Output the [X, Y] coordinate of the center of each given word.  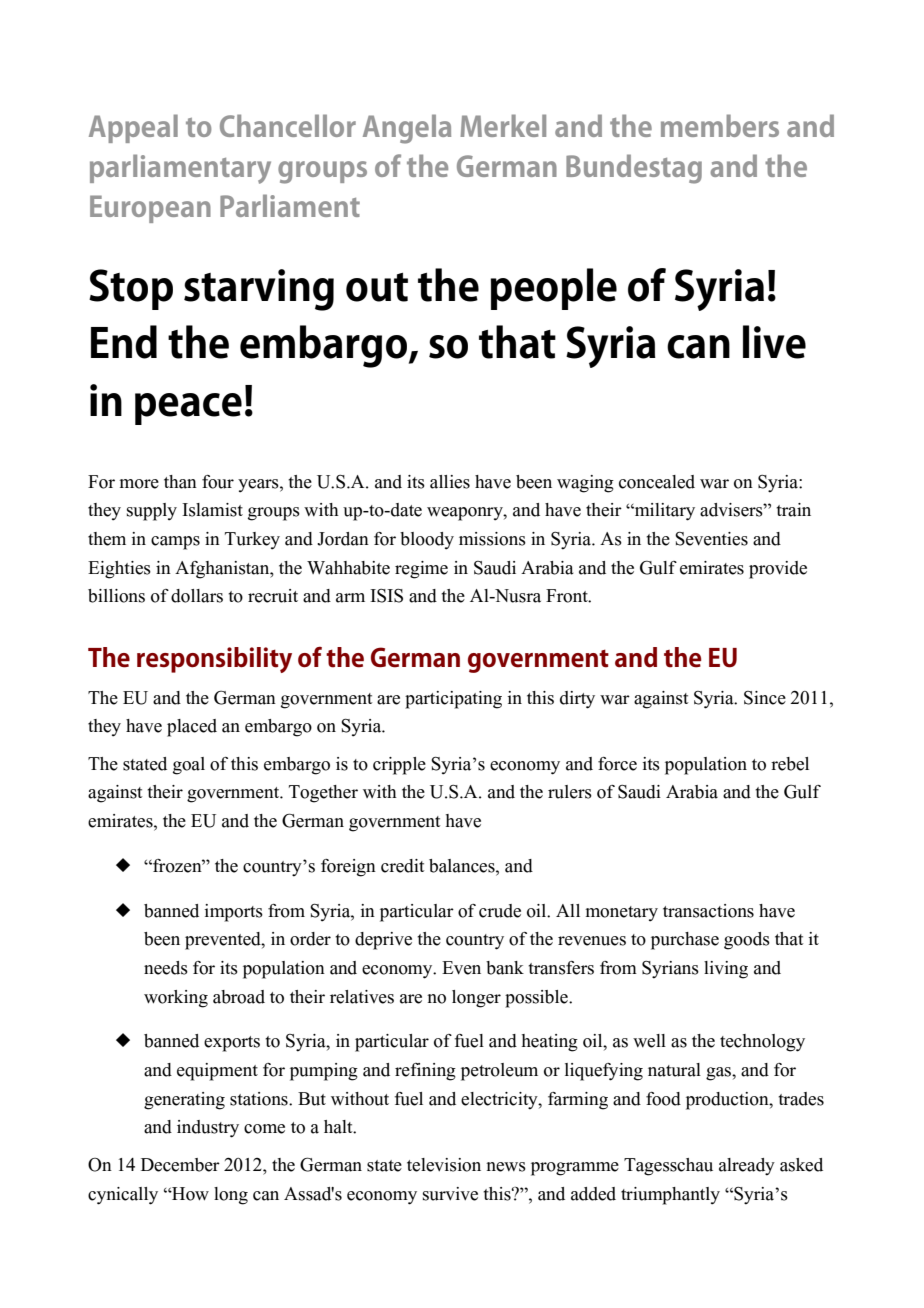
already [747, 1167]
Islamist [212, 510]
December [180, 1165]
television [444, 1165]
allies [450, 482]
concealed [657, 482]
